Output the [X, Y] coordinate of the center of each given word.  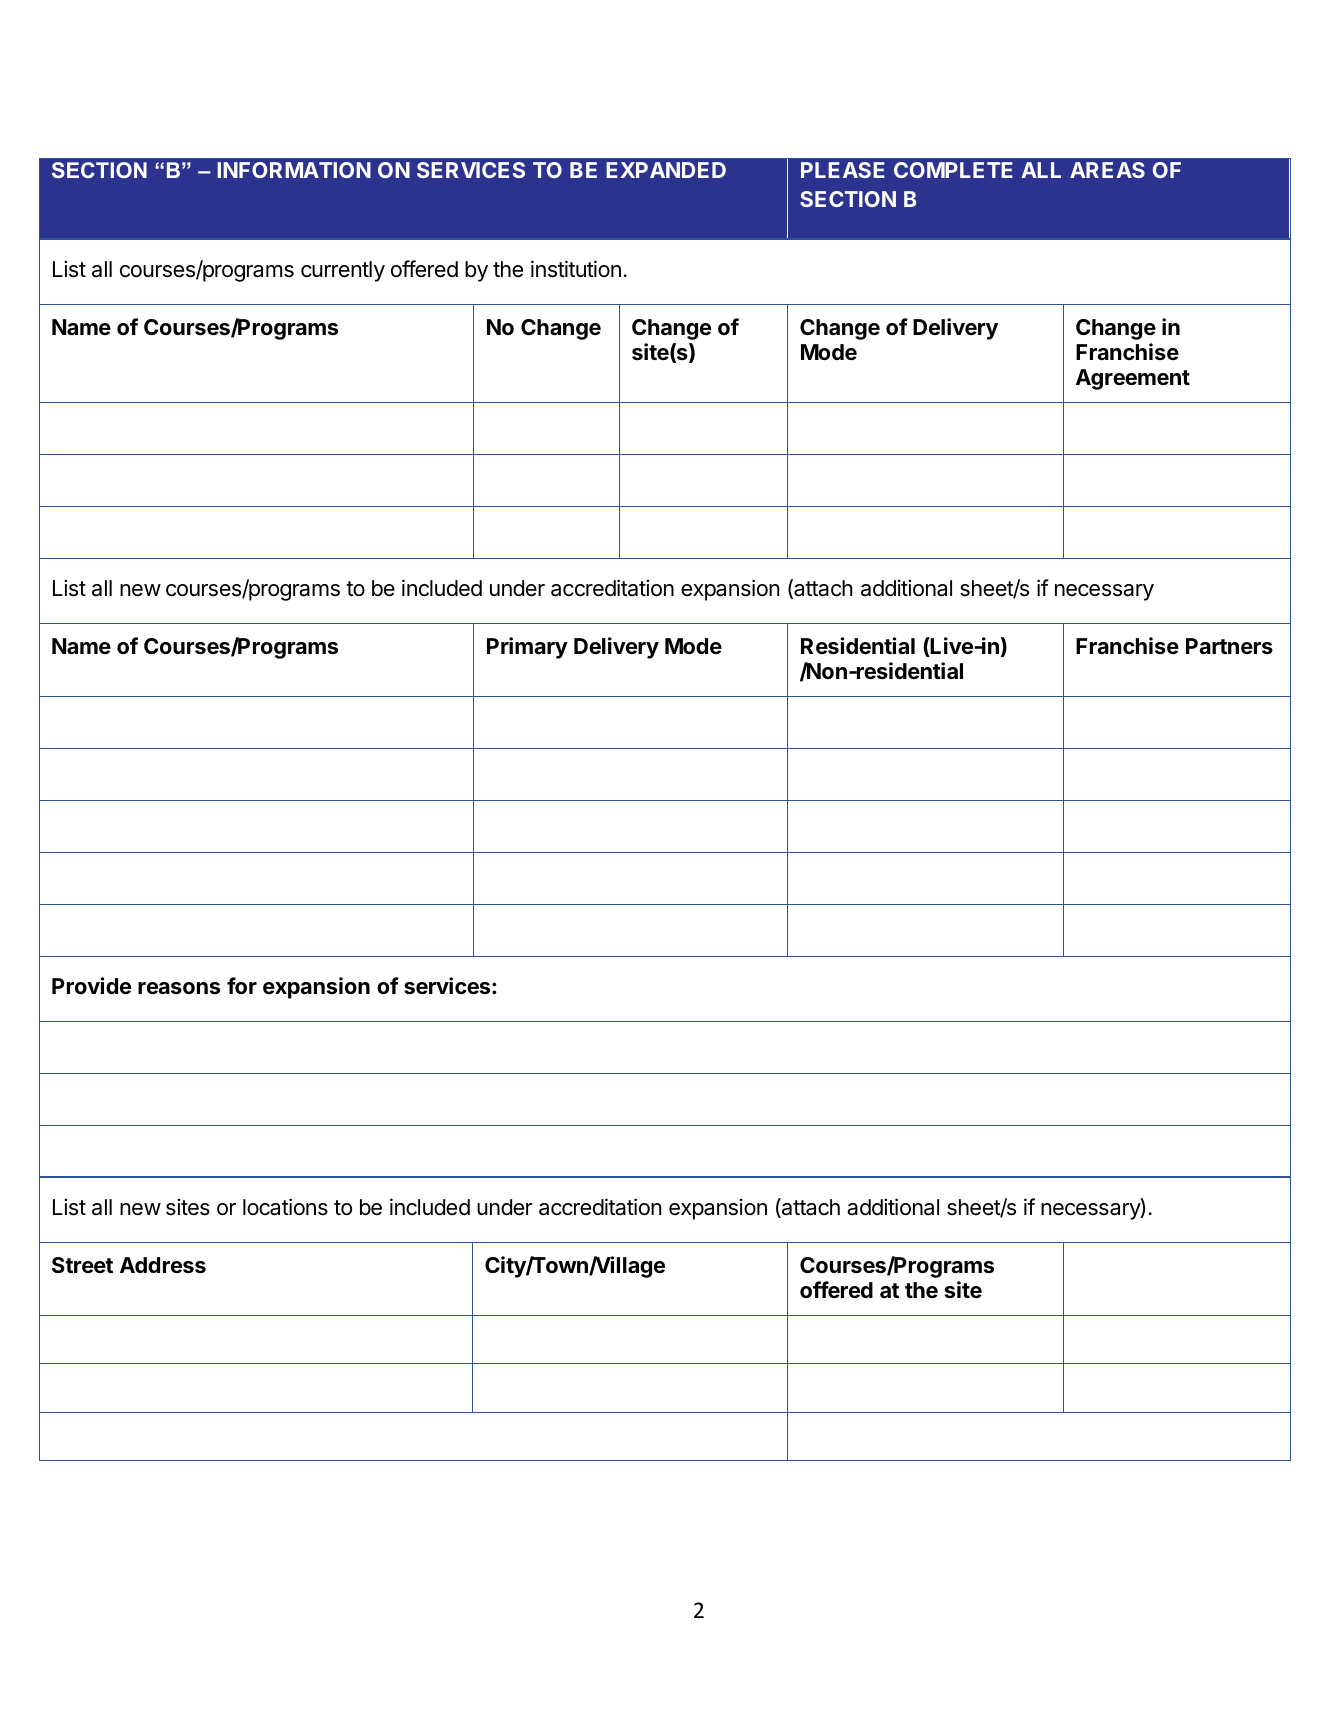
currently [343, 271]
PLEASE [843, 170]
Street [82, 1265]
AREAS [1107, 170]
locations [285, 1207]
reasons [179, 988]
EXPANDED [666, 170]
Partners [1229, 646]
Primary [527, 648]
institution [576, 269]
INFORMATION [294, 170]
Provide [91, 985]
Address [163, 1265]
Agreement [1133, 379]
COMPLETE [953, 170]
